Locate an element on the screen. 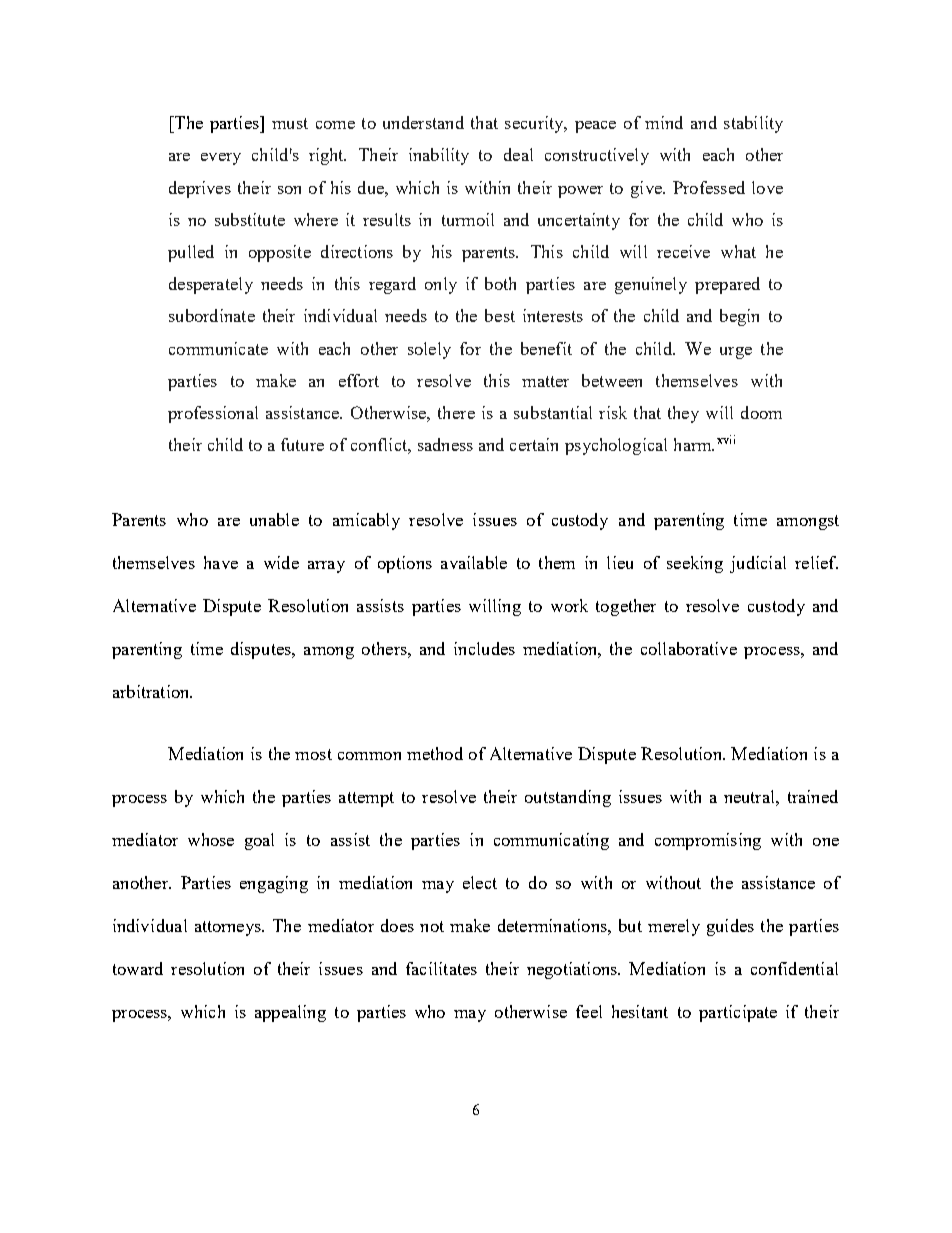  professional is located at coordinates (213, 414).
